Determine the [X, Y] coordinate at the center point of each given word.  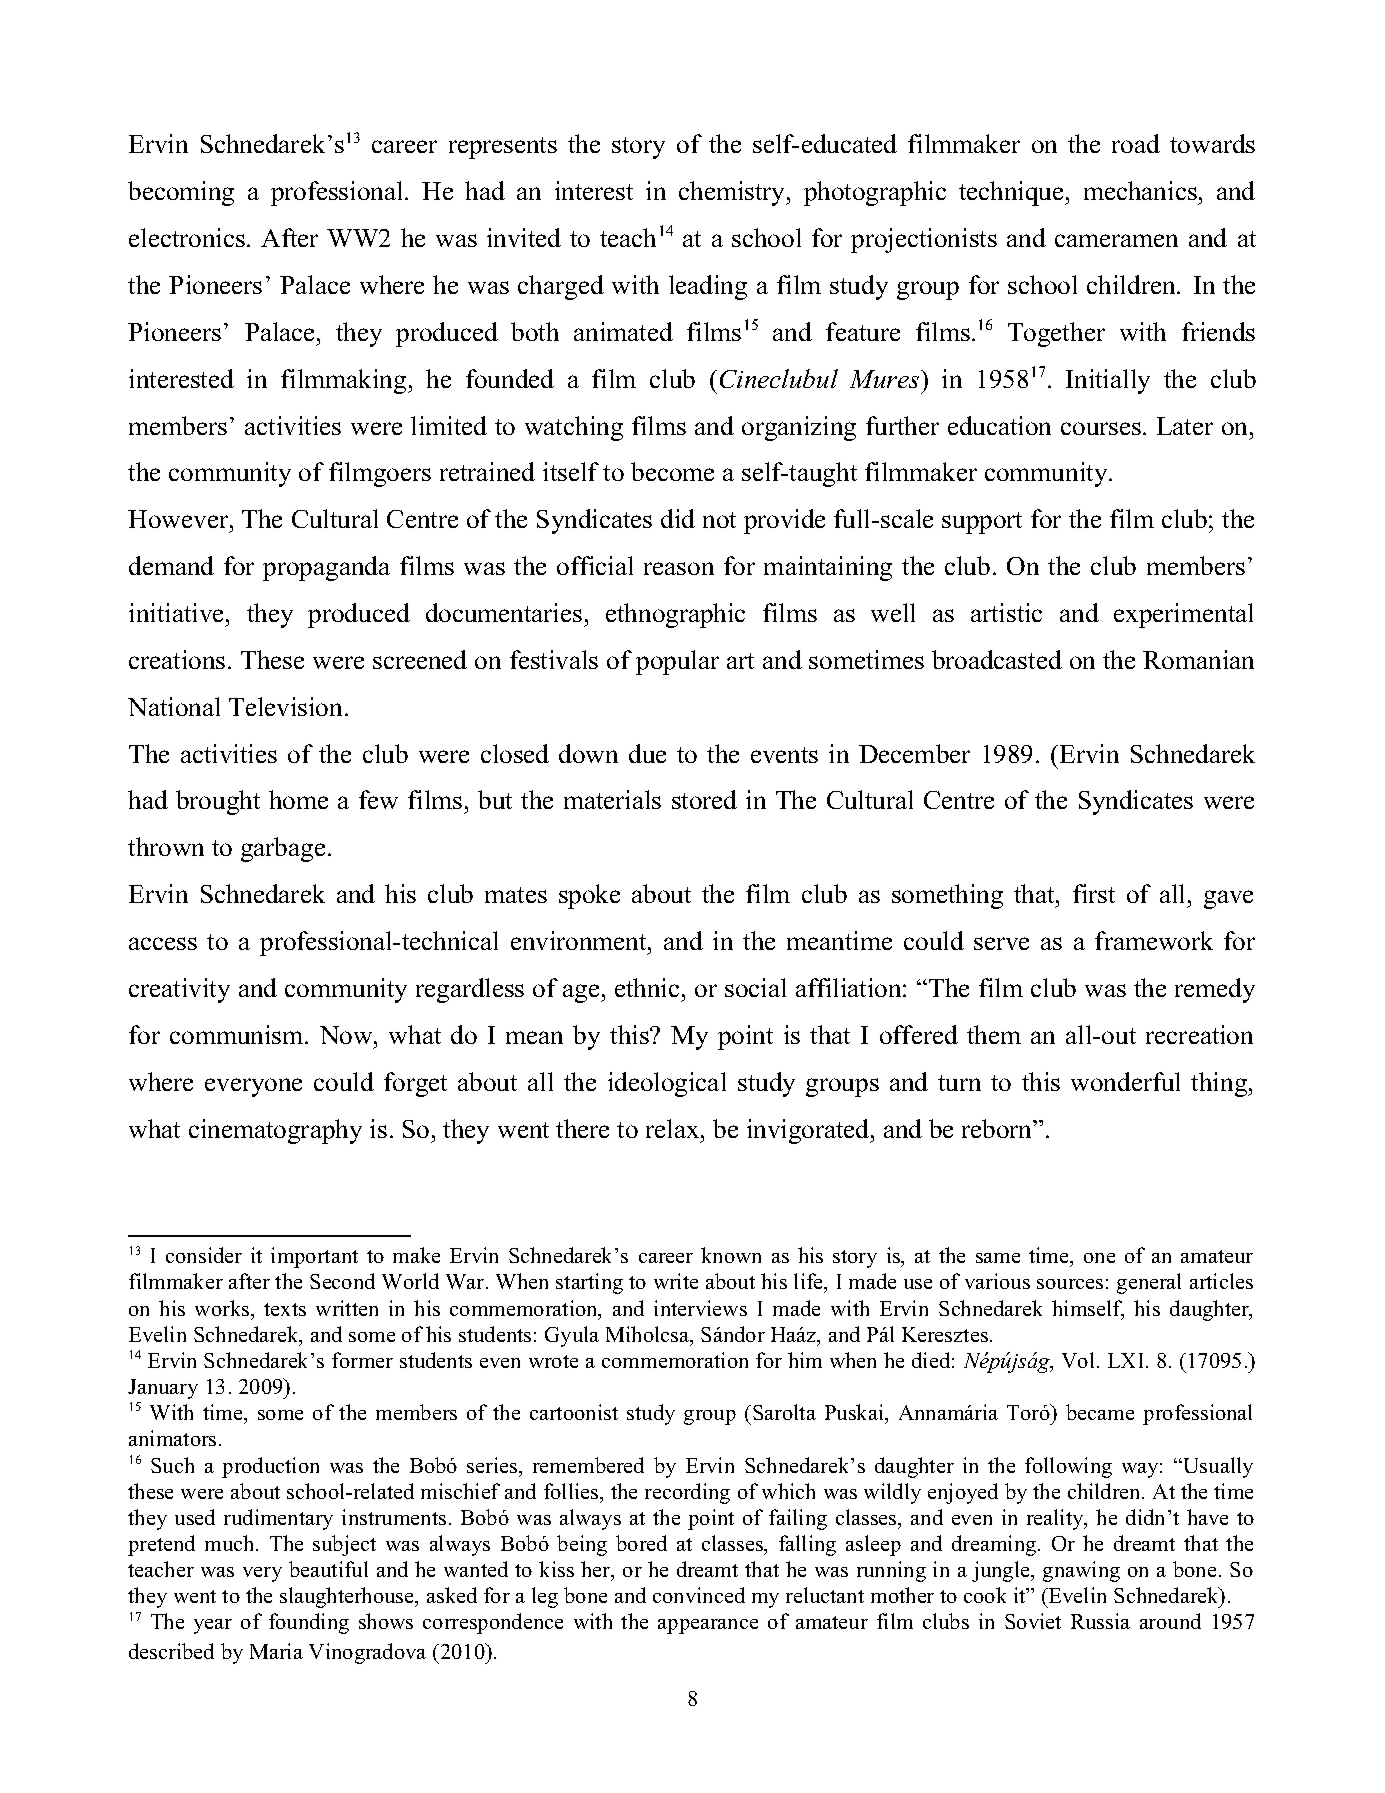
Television [285, 706]
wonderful [1125, 1081]
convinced [699, 1595]
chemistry [733, 193]
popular [677, 662]
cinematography [275, 1131]
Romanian [1198, 659]
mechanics [1140, 190]
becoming [181, 193]
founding [309, 1623]
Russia [1100, 1621]
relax [674, 1128]
